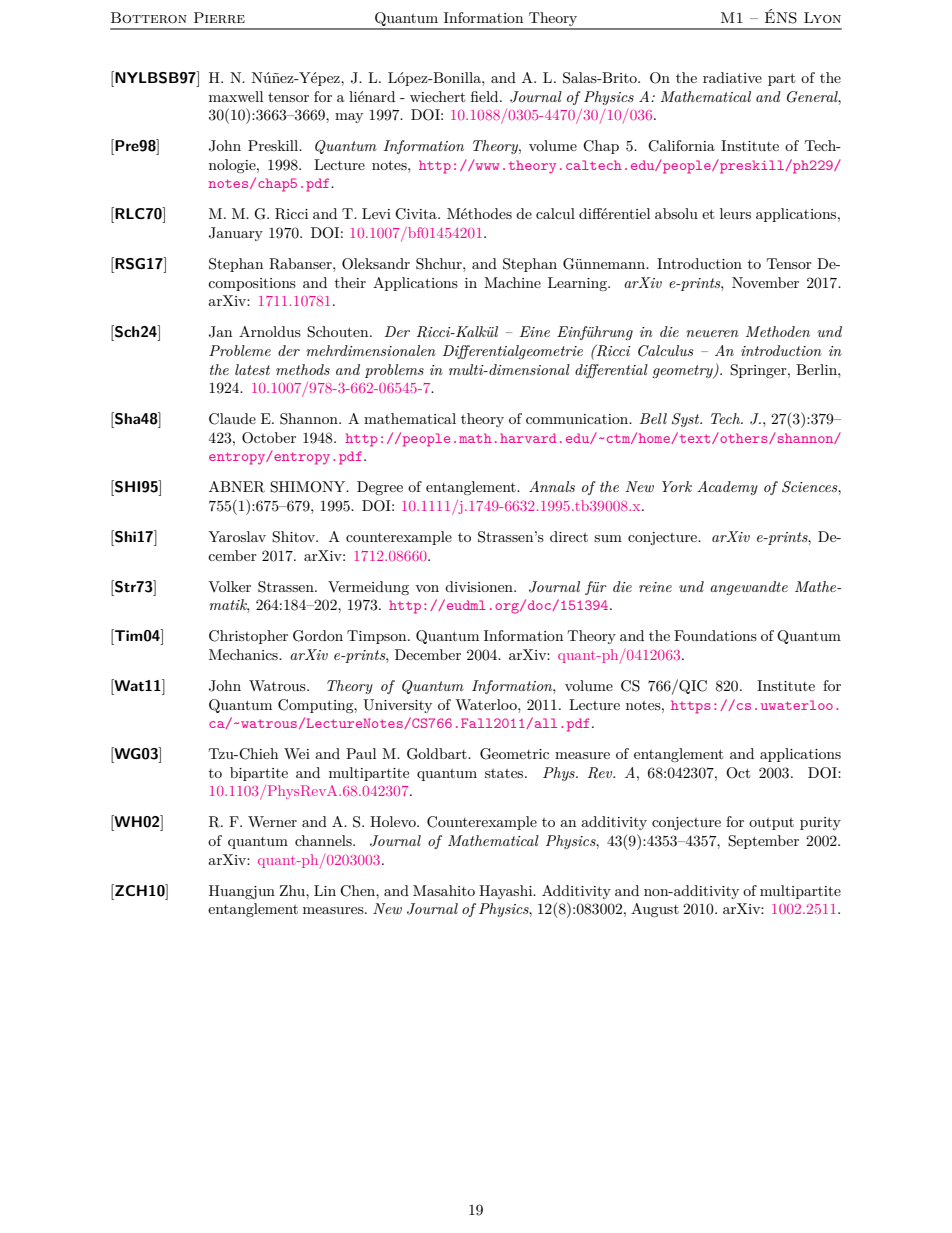 The width and height of the screenshot is (952, 1233). What do you see at coordinates (303, 369) in the screenshot?
I see `methods` at bounding box center [303, 369].
